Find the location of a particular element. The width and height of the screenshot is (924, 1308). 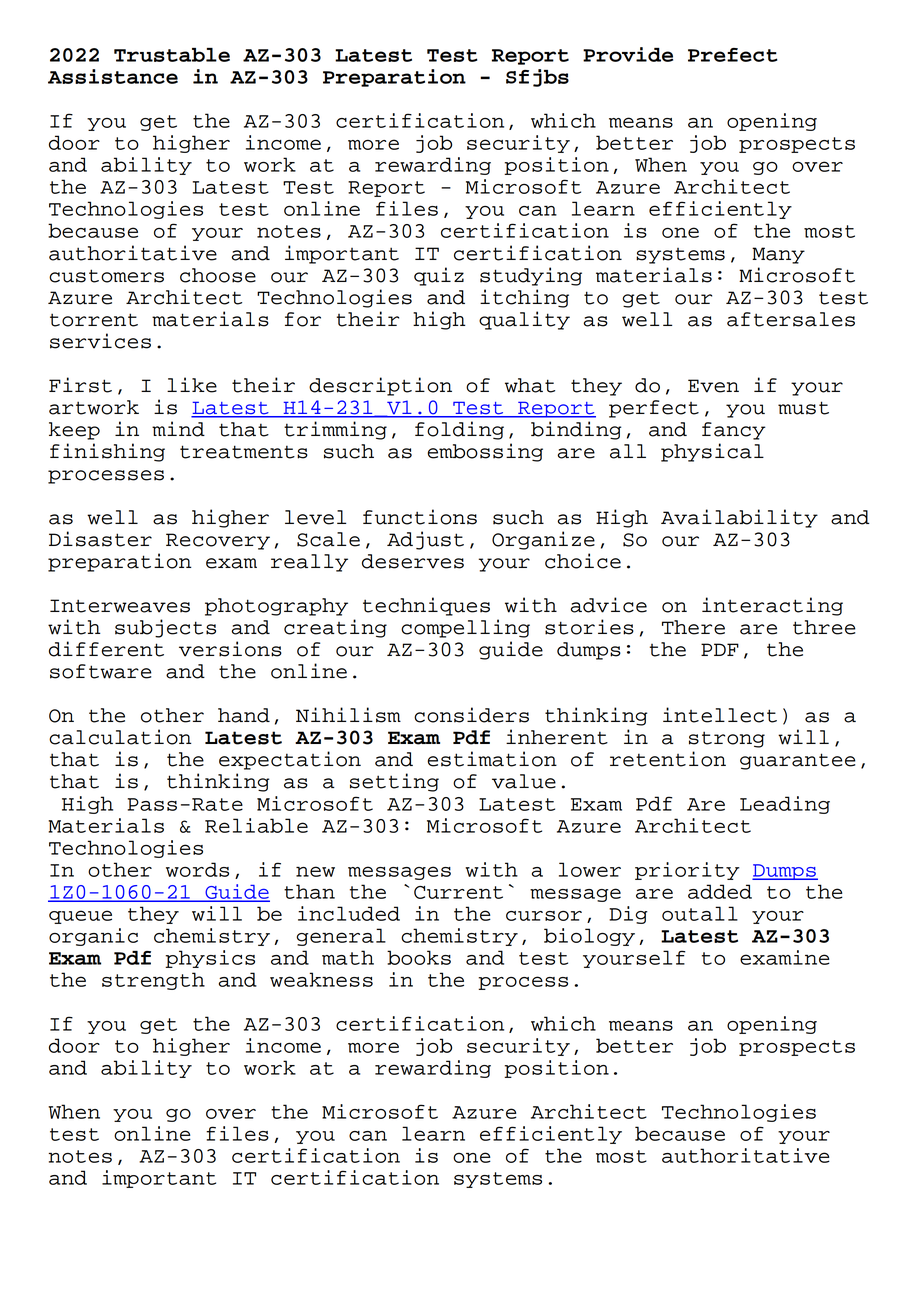

Many is located at coordinates (778, 255).
